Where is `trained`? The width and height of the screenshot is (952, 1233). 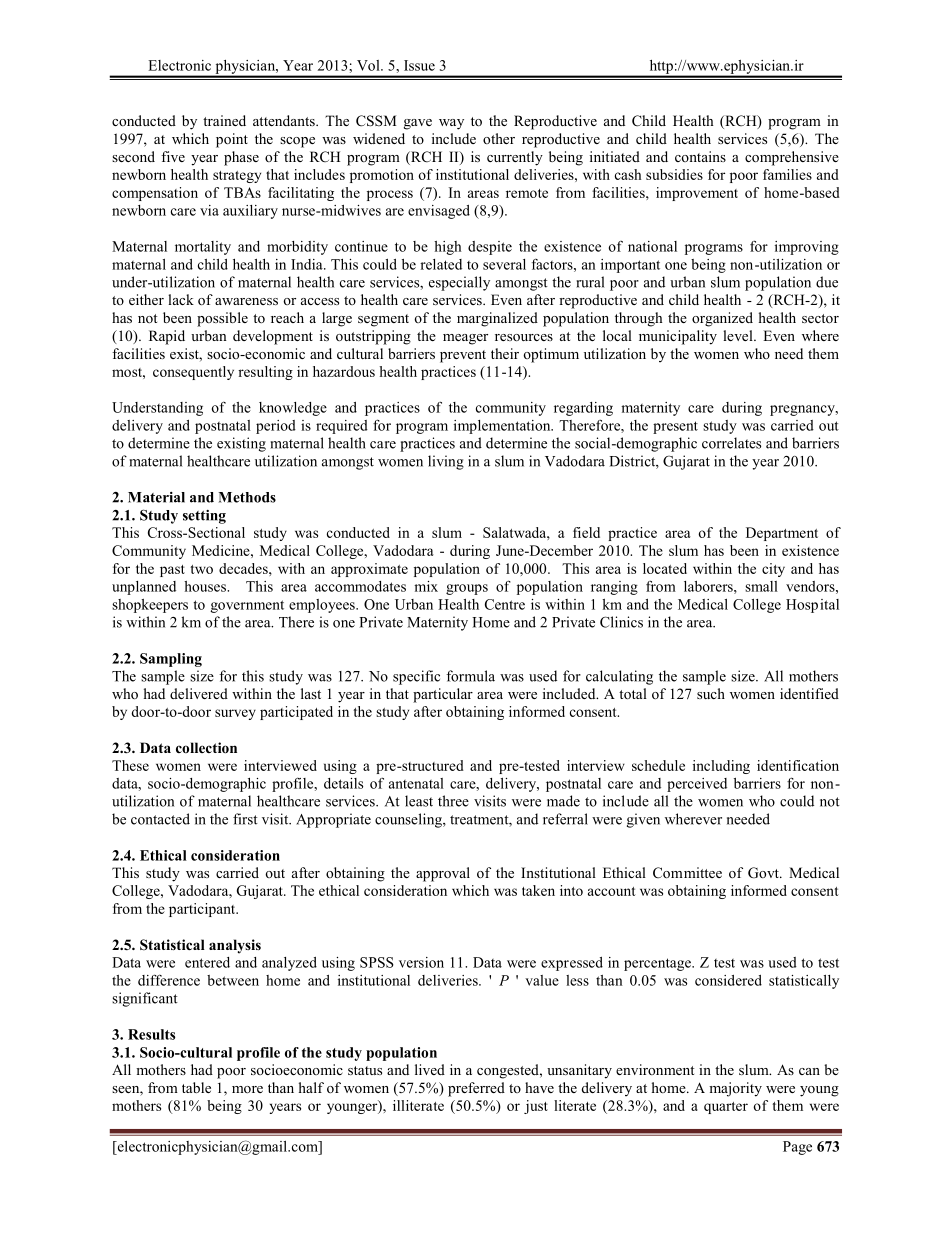
trained is located at coordinates (224, 120).
